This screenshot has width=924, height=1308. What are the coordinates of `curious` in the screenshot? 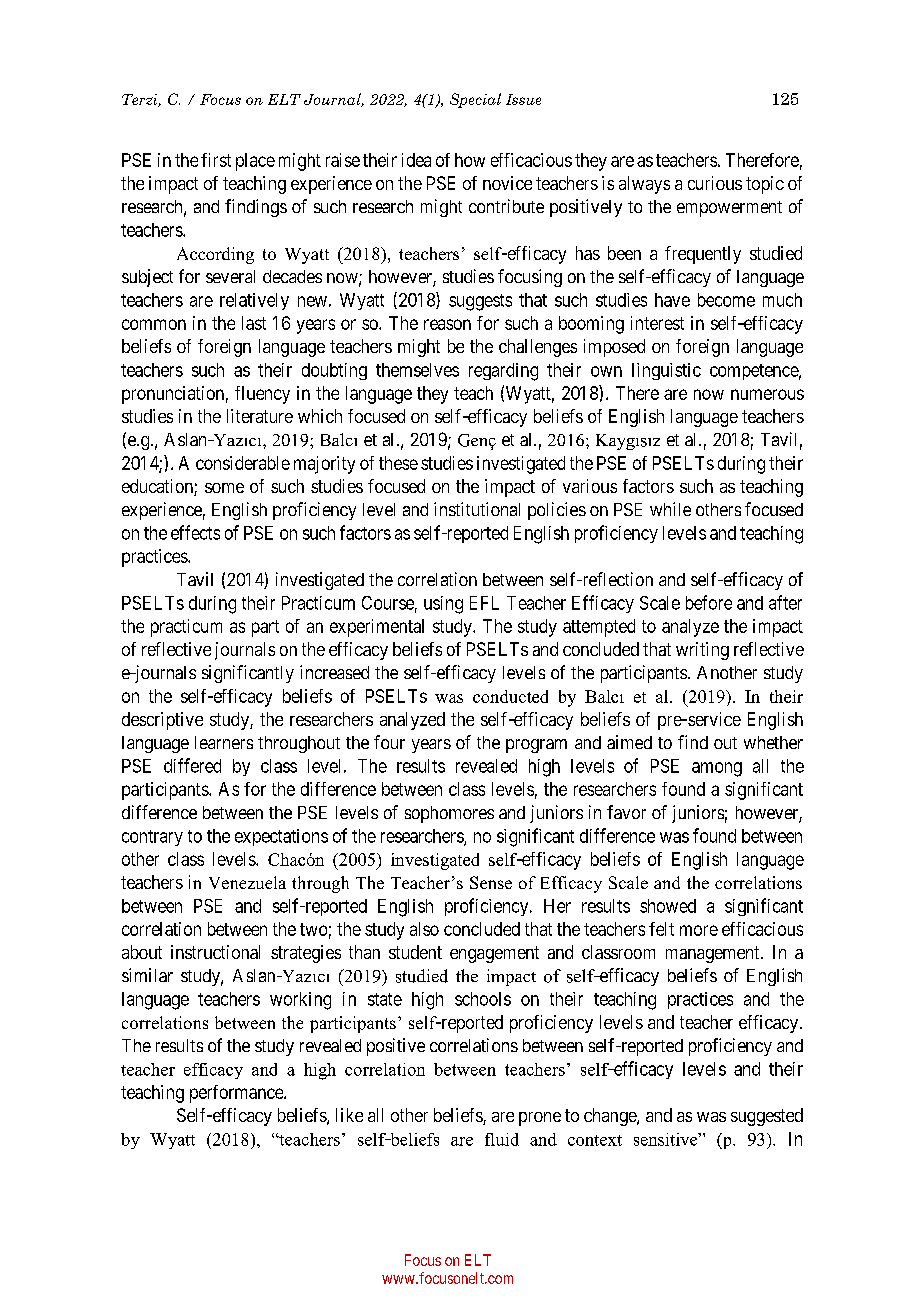 It's located at (715, 183).
